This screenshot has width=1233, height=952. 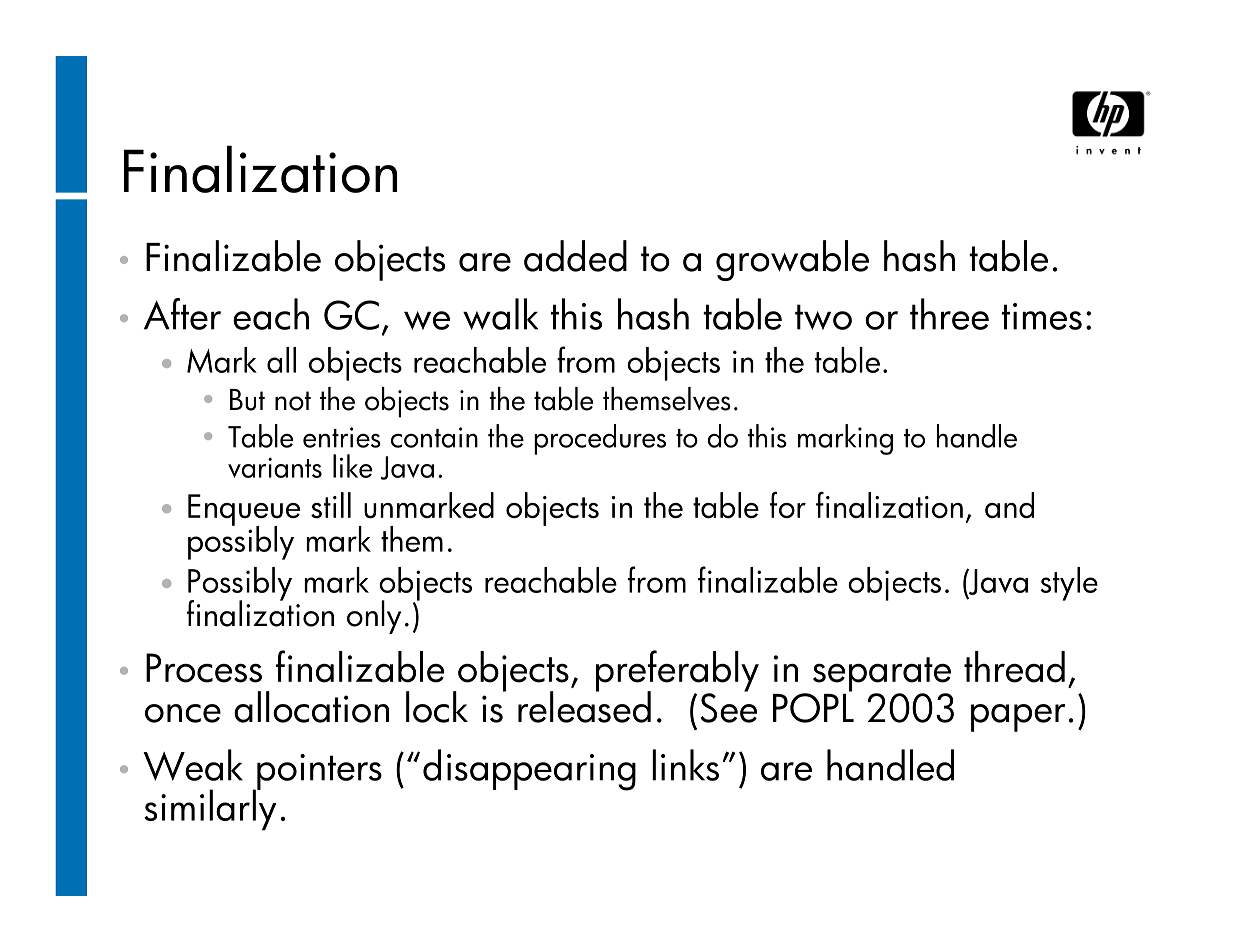 What do you see at coordinates (788, 505) in the screenshot?
I see `for` at bounding box center [788, 505].
